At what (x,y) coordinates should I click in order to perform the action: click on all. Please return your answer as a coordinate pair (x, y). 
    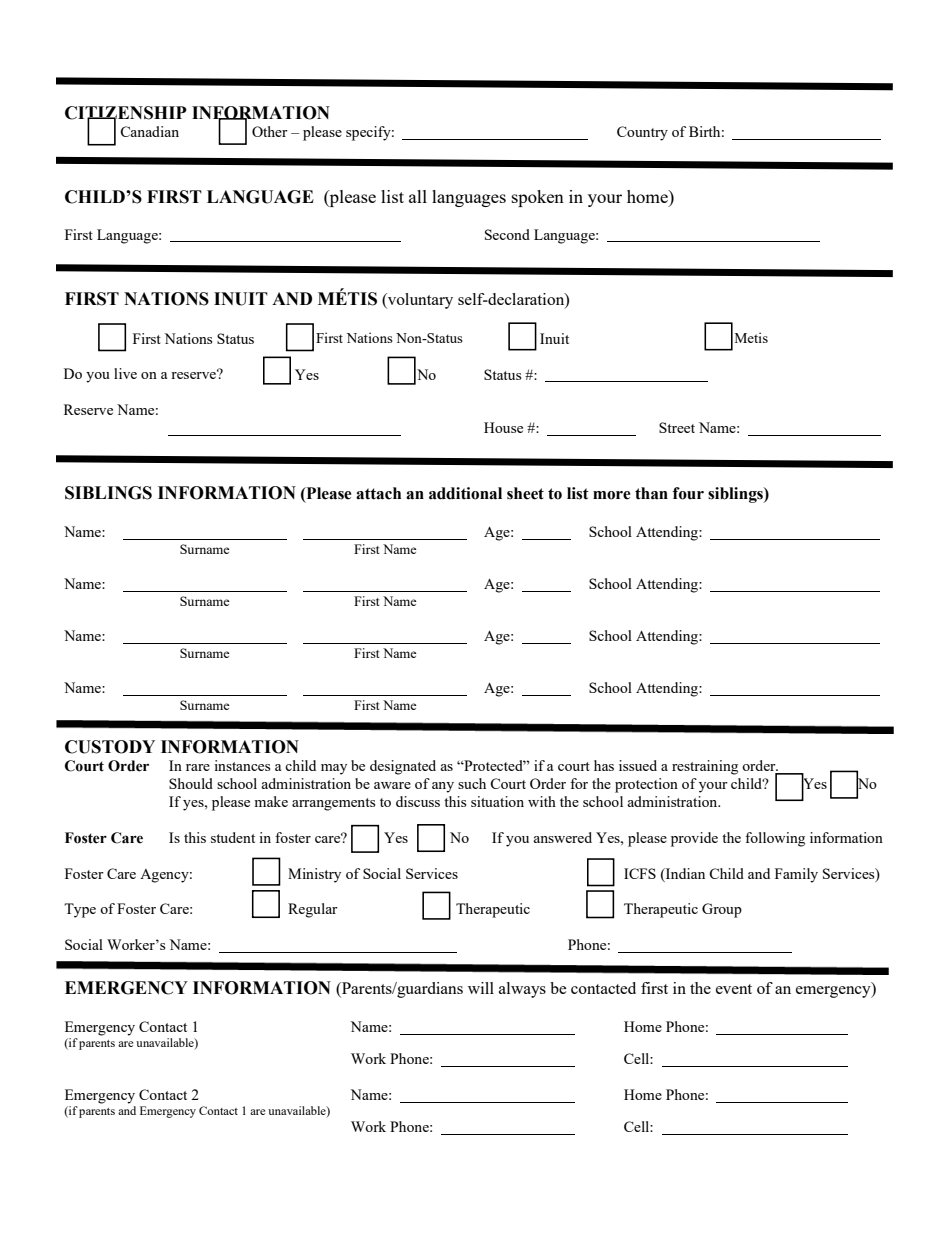
    Looking at the image, I should click on (418, 196).
